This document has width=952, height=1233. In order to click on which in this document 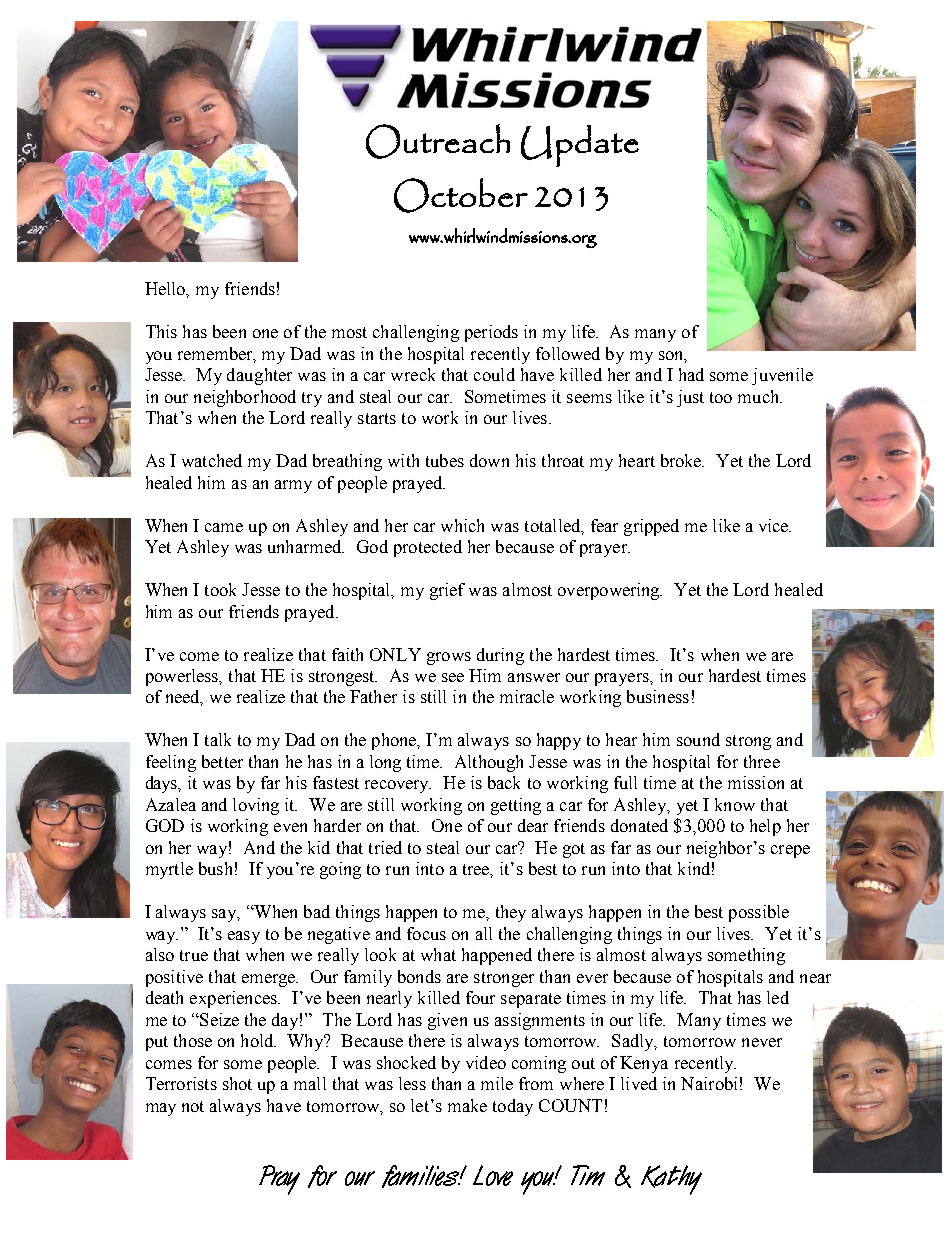, I will do `click(462, 525)`.
